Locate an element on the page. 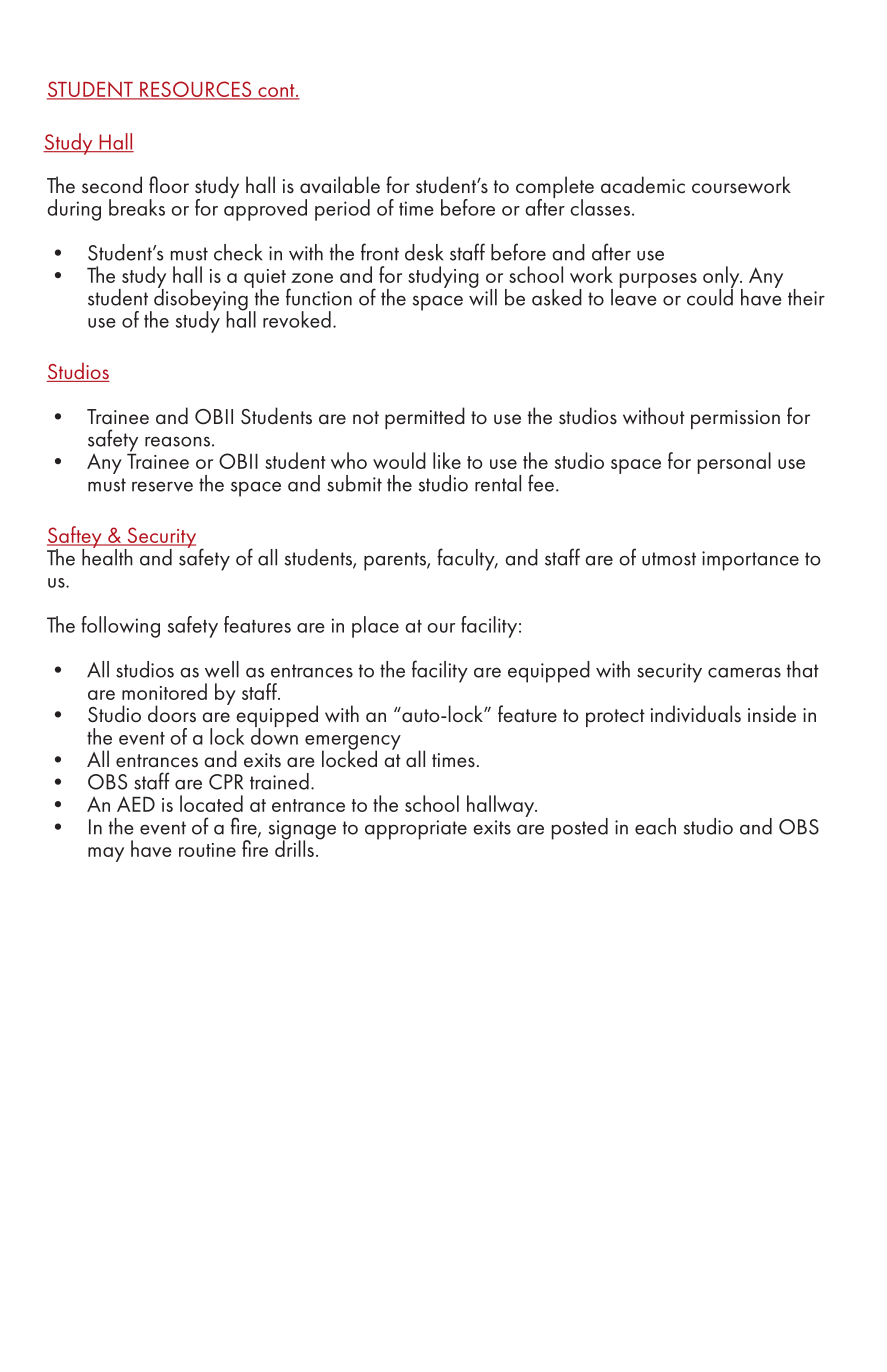 Image resolution: width=887 pixels, height=1372 pixels. routine is located at coordinates (207, 850).
